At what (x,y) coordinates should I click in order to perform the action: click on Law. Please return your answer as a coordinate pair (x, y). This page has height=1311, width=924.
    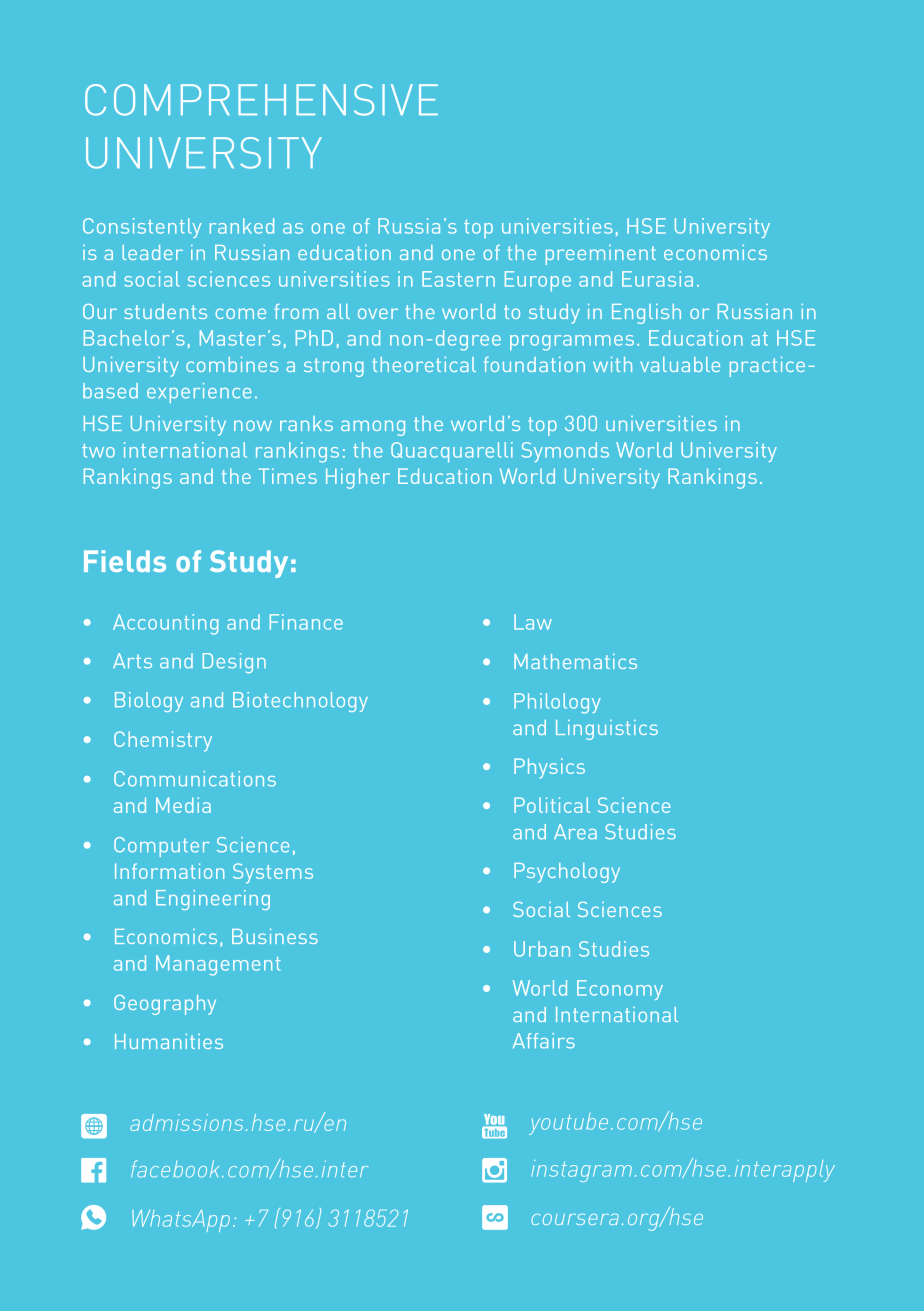
    Looking at the image, I should click on (533, 622).
